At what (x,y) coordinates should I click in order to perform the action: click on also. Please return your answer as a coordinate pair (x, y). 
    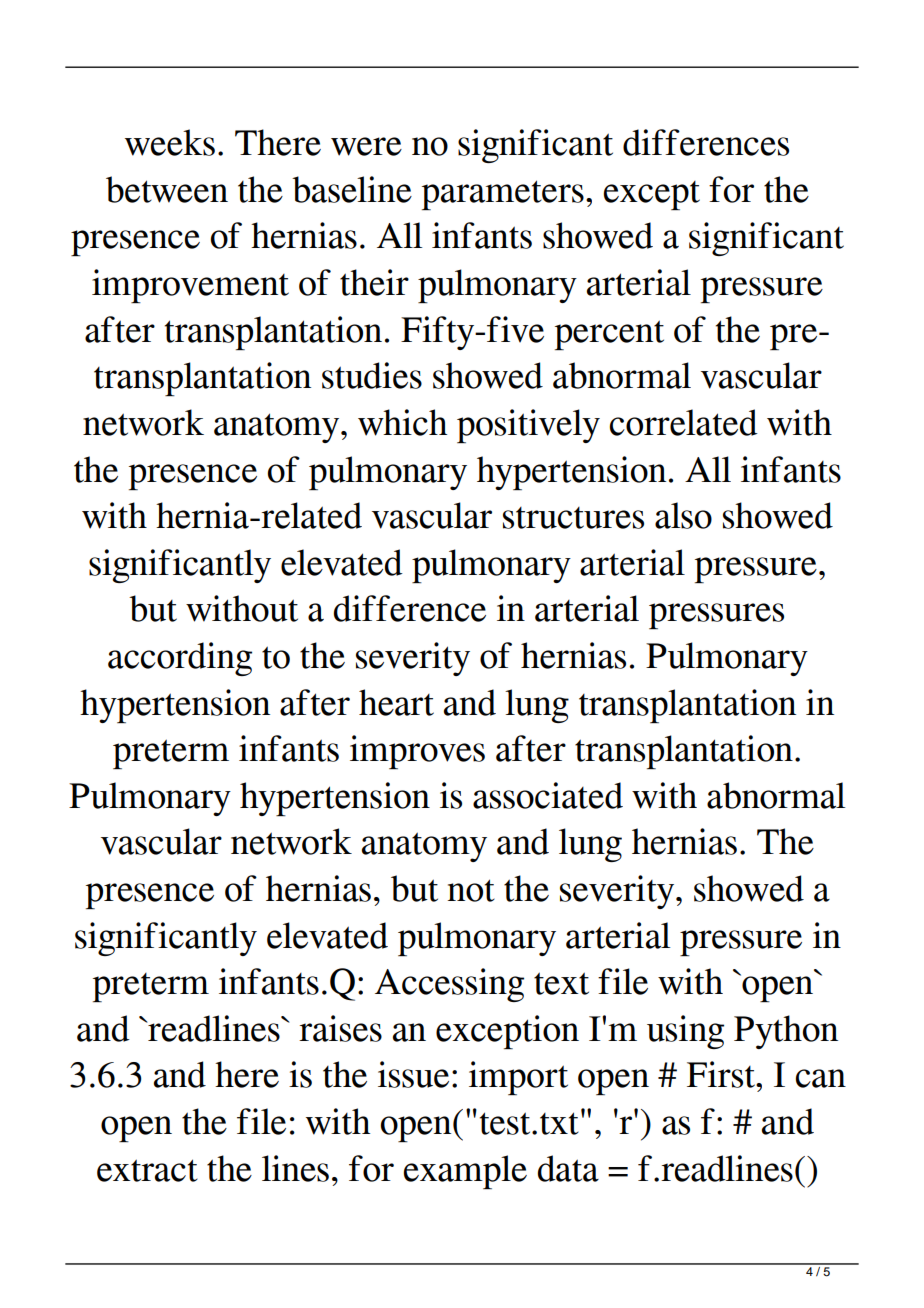
    Looking at the image, I should click on (683, 515).
